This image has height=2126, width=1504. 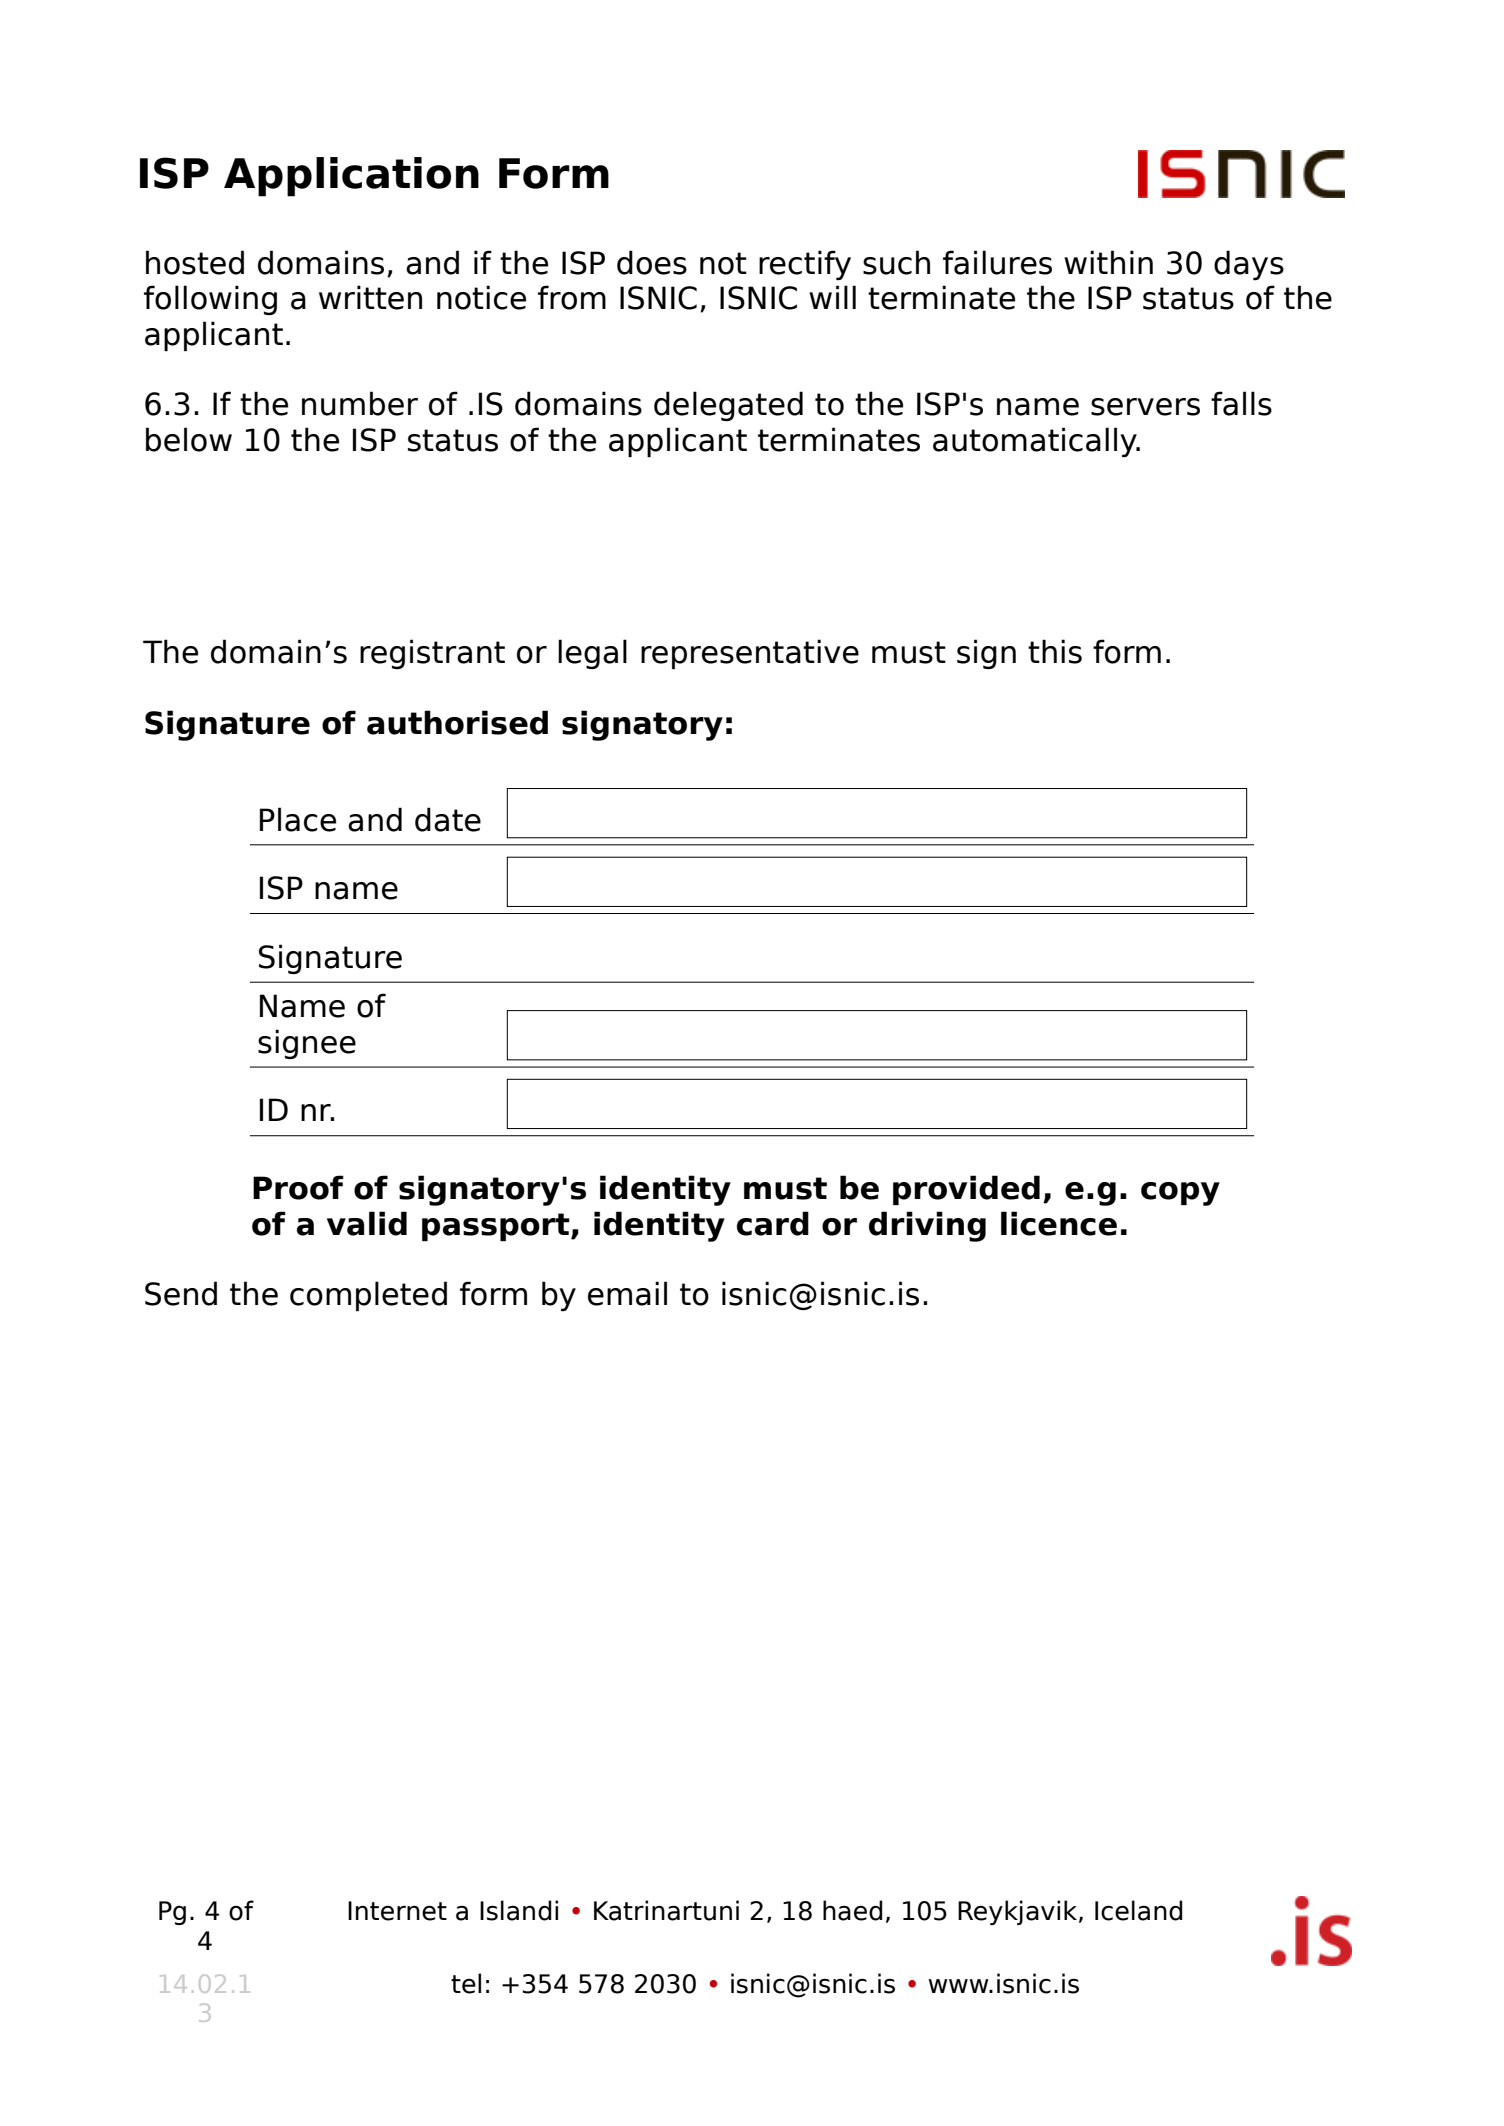 What do you see at coordinates (652, 262) in the image?
I see `does` at bounding box center [652, 262].
